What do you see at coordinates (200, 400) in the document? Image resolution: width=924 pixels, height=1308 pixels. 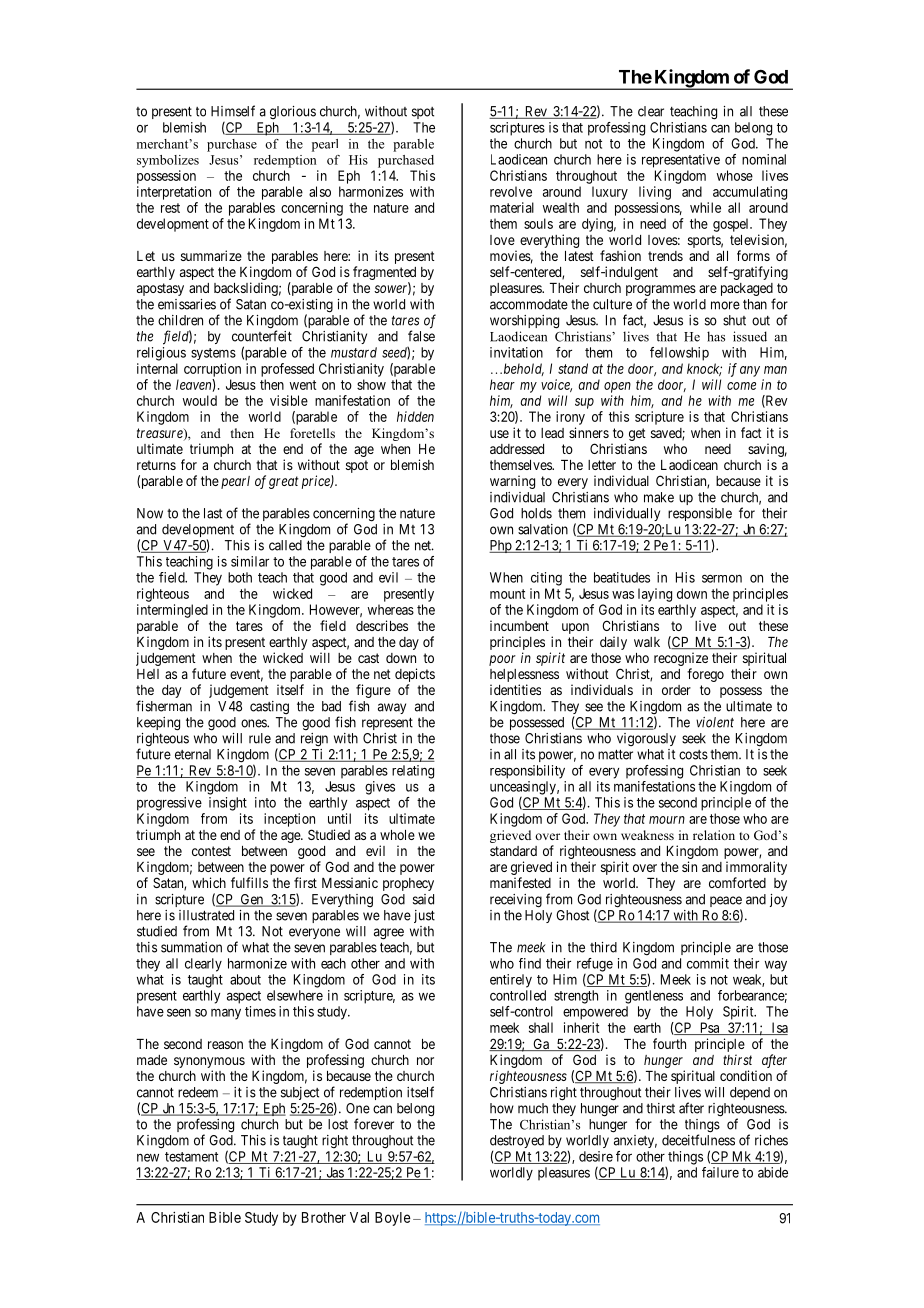 I see `would` at bounding box center [200, 400].
